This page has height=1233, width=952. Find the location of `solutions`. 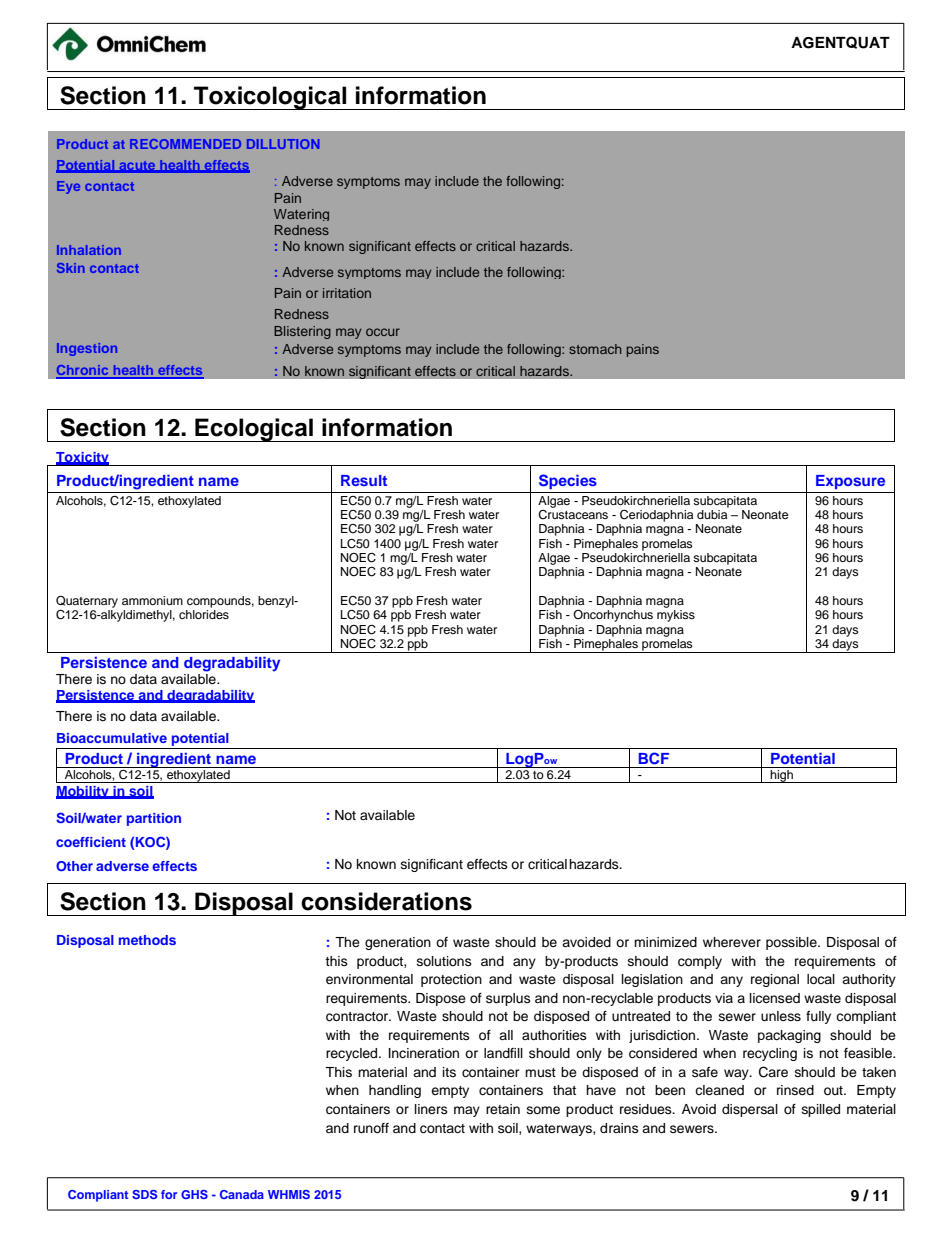

solutions is located at coordinates (444, 961).
